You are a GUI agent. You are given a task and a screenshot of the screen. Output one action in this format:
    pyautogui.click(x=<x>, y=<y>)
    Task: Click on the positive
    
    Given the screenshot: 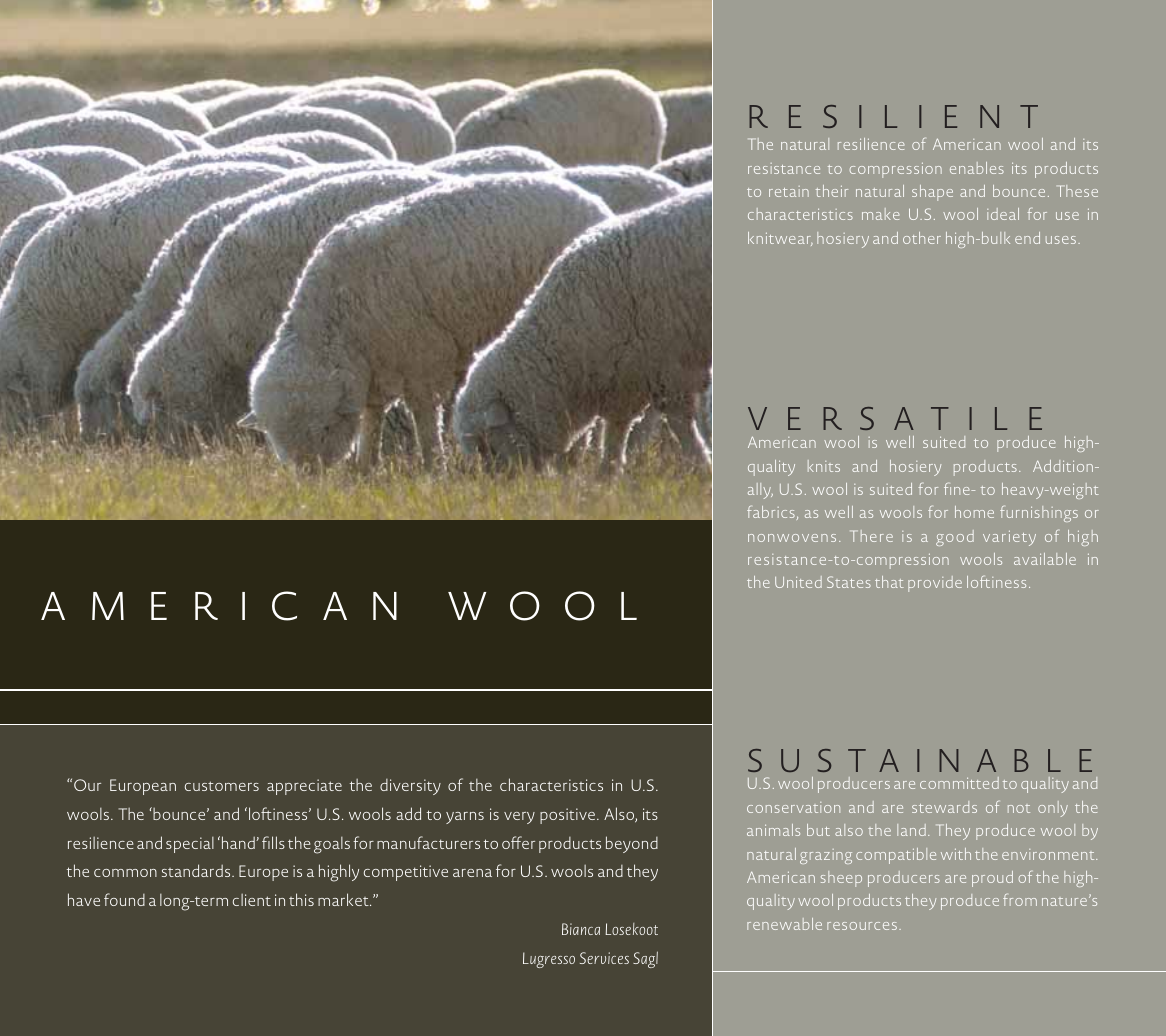 What is the action you would take?
    pyautogui.click(x=569, y=816)
